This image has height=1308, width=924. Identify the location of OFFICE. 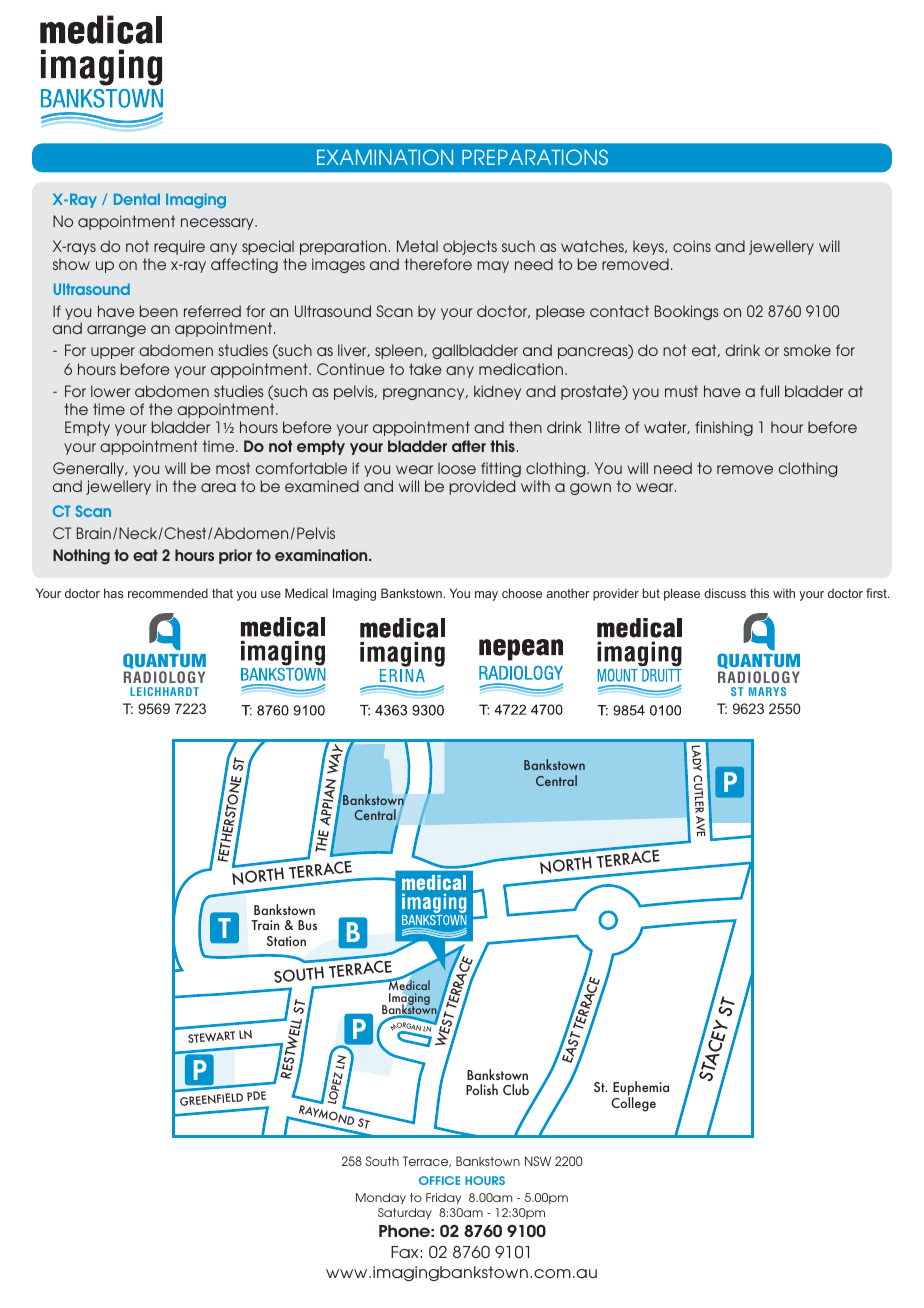
(439, 1180).
